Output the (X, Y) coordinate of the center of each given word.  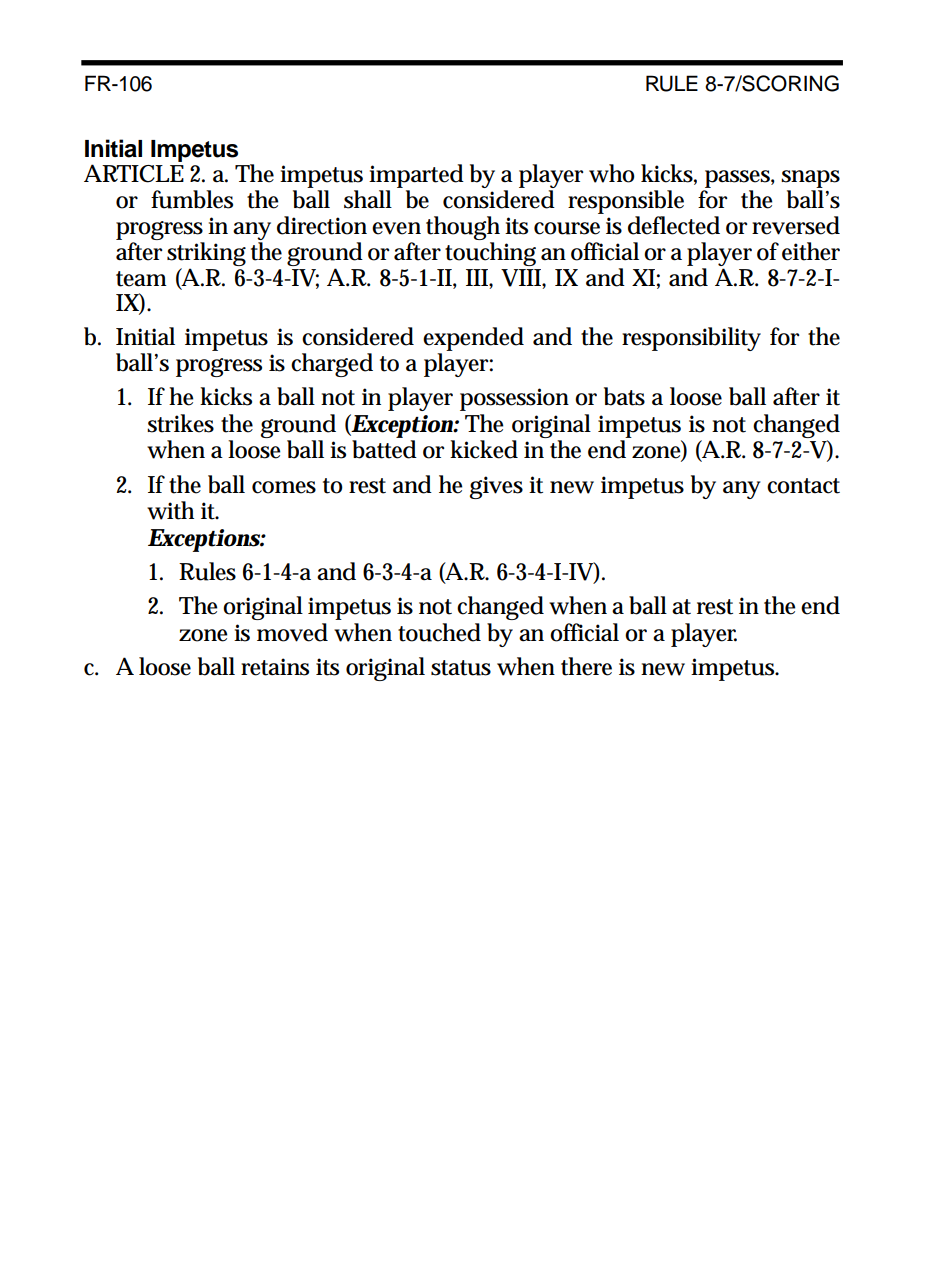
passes (739, 180)
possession (514, 399)
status (461, 668)
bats (624, 396)
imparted (416, 177)
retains (275, 667)
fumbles (192, 199)
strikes (180, 423)
